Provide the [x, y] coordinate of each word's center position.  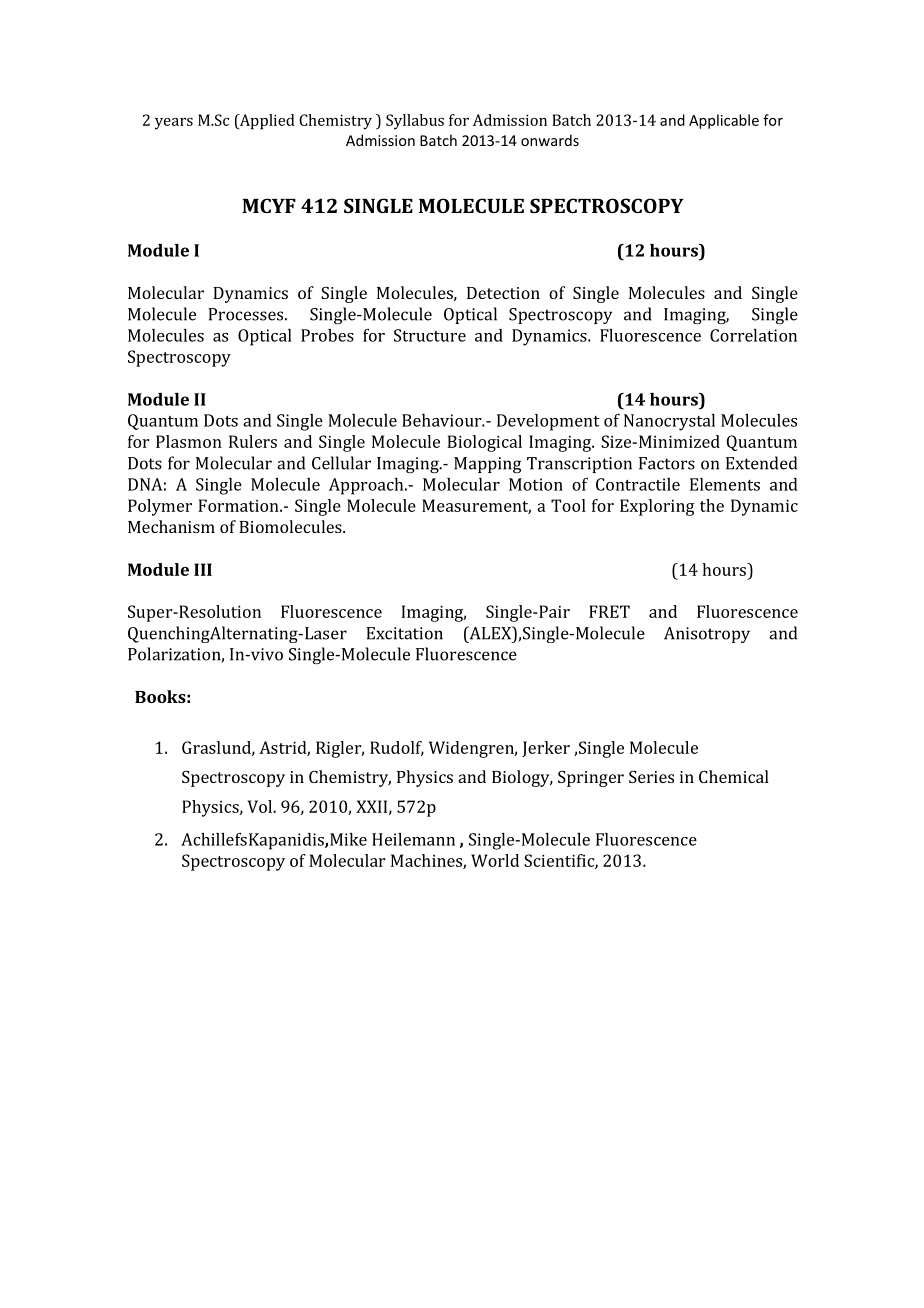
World [495, 860]
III [203, 569]
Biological [484, 443]
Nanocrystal [669, 422]
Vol [260, 806]
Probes [327, 335]
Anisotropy [707, 635]
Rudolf [397, 748]
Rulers [253, 441]
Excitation [404, 633]
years [174, 124]
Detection [503, 293]
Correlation [753, 335]
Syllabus [415, 122]
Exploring [657, 507]
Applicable [724, 121]
